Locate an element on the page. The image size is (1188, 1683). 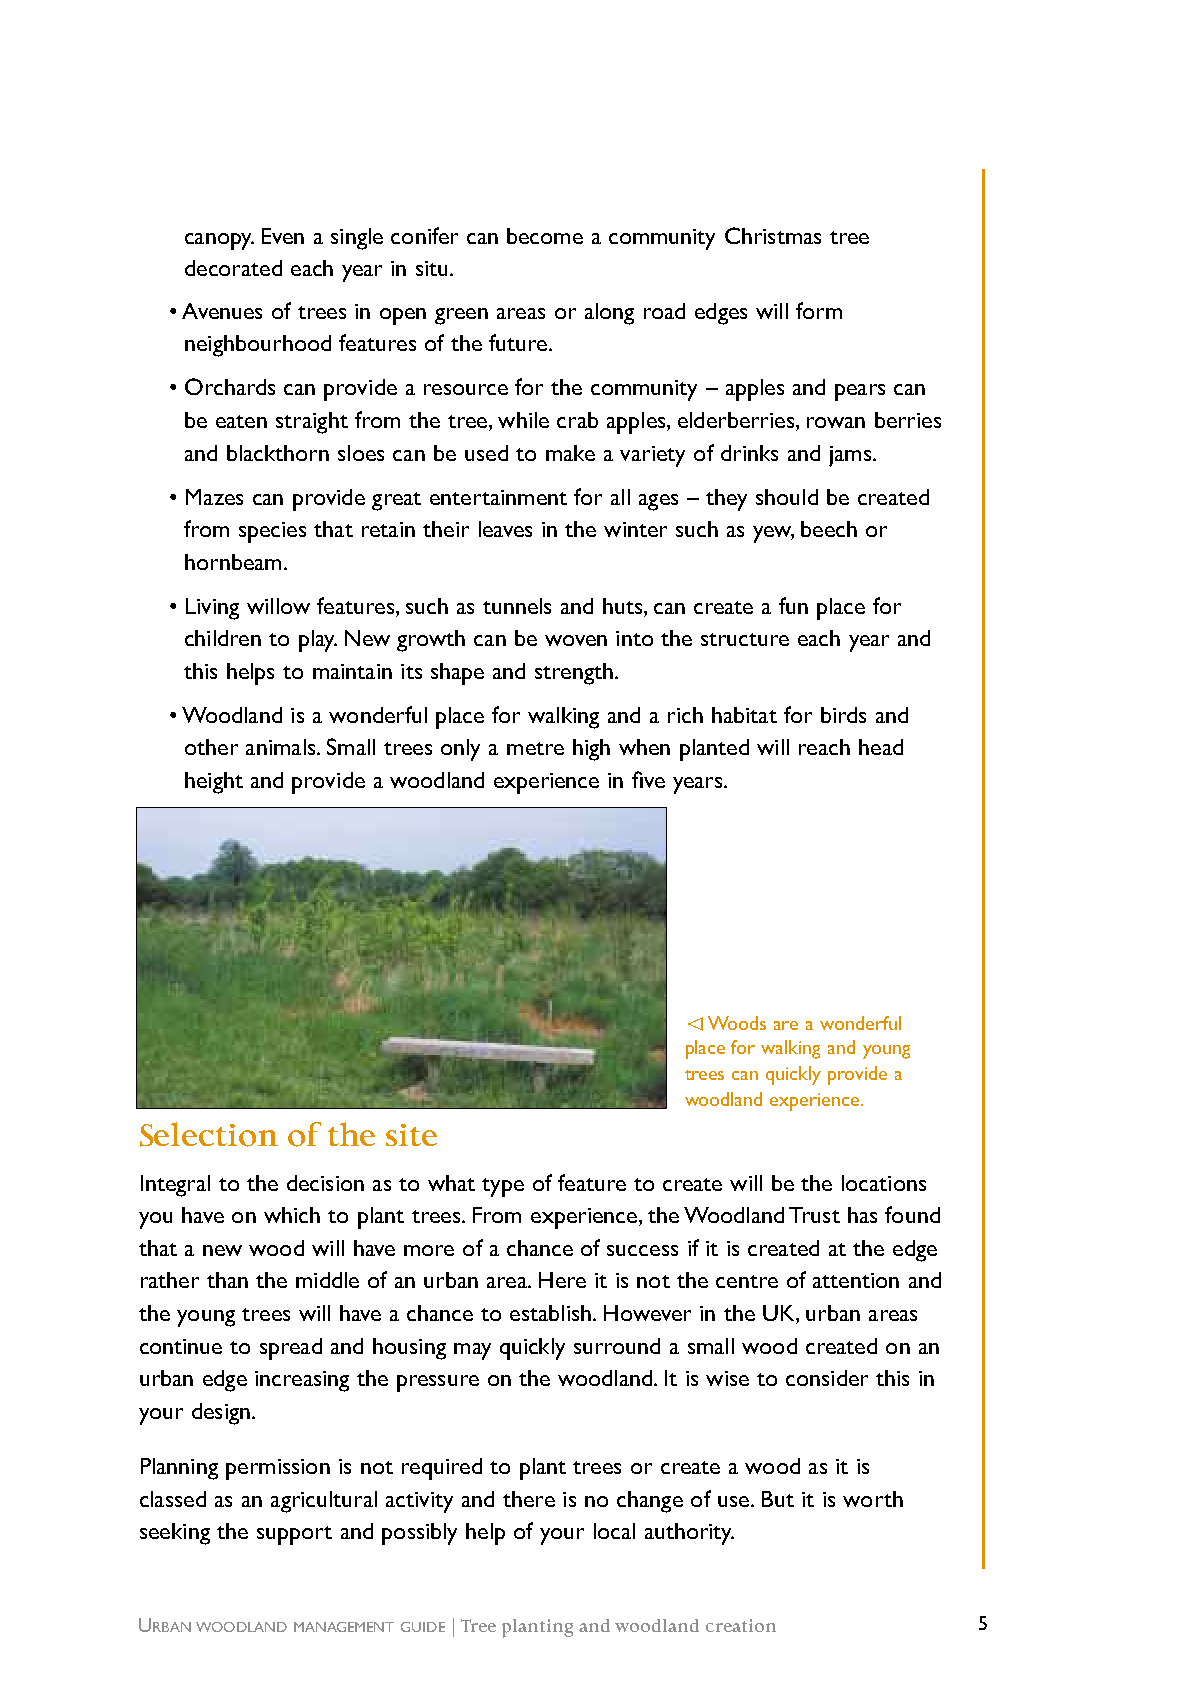
five is located at coordinates (648, 779).
